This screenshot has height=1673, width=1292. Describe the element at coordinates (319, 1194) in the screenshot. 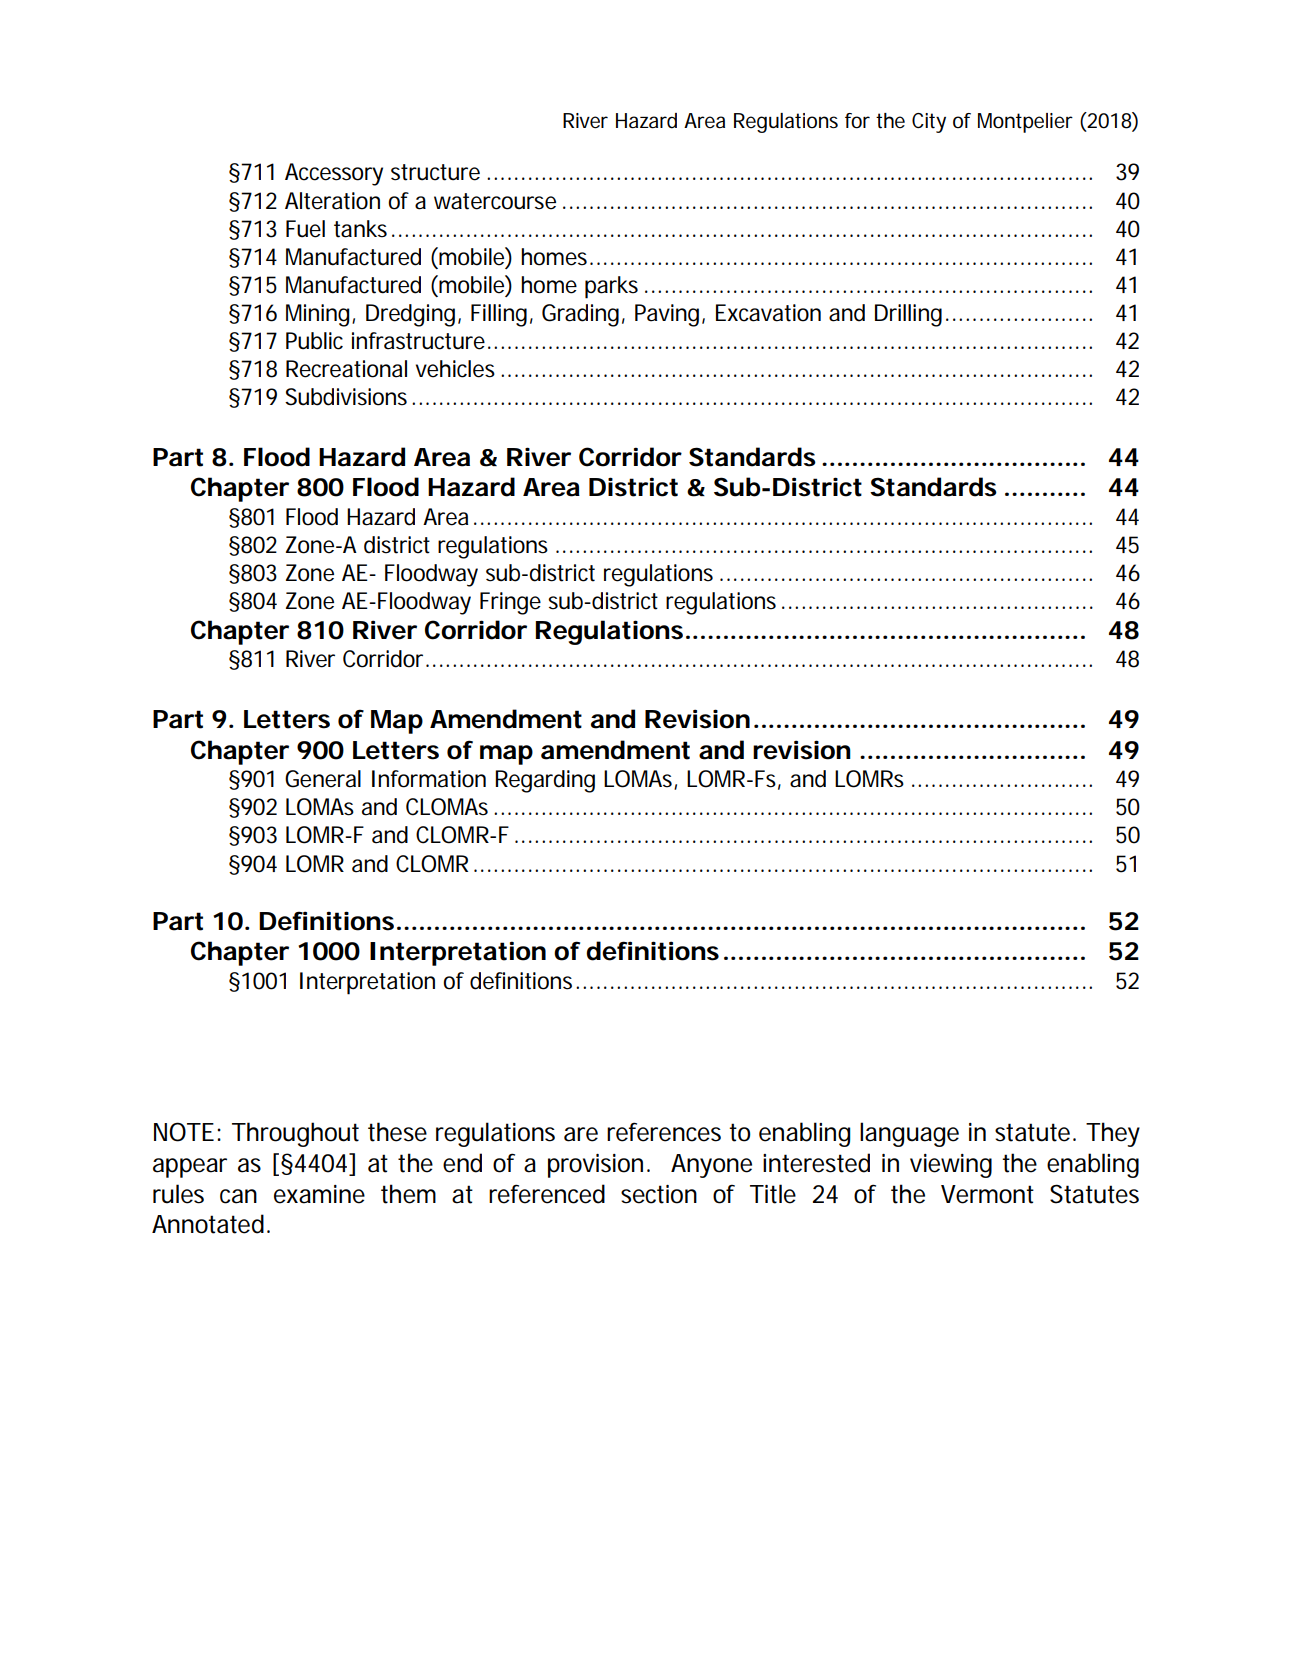

I see `examine` at that location.
